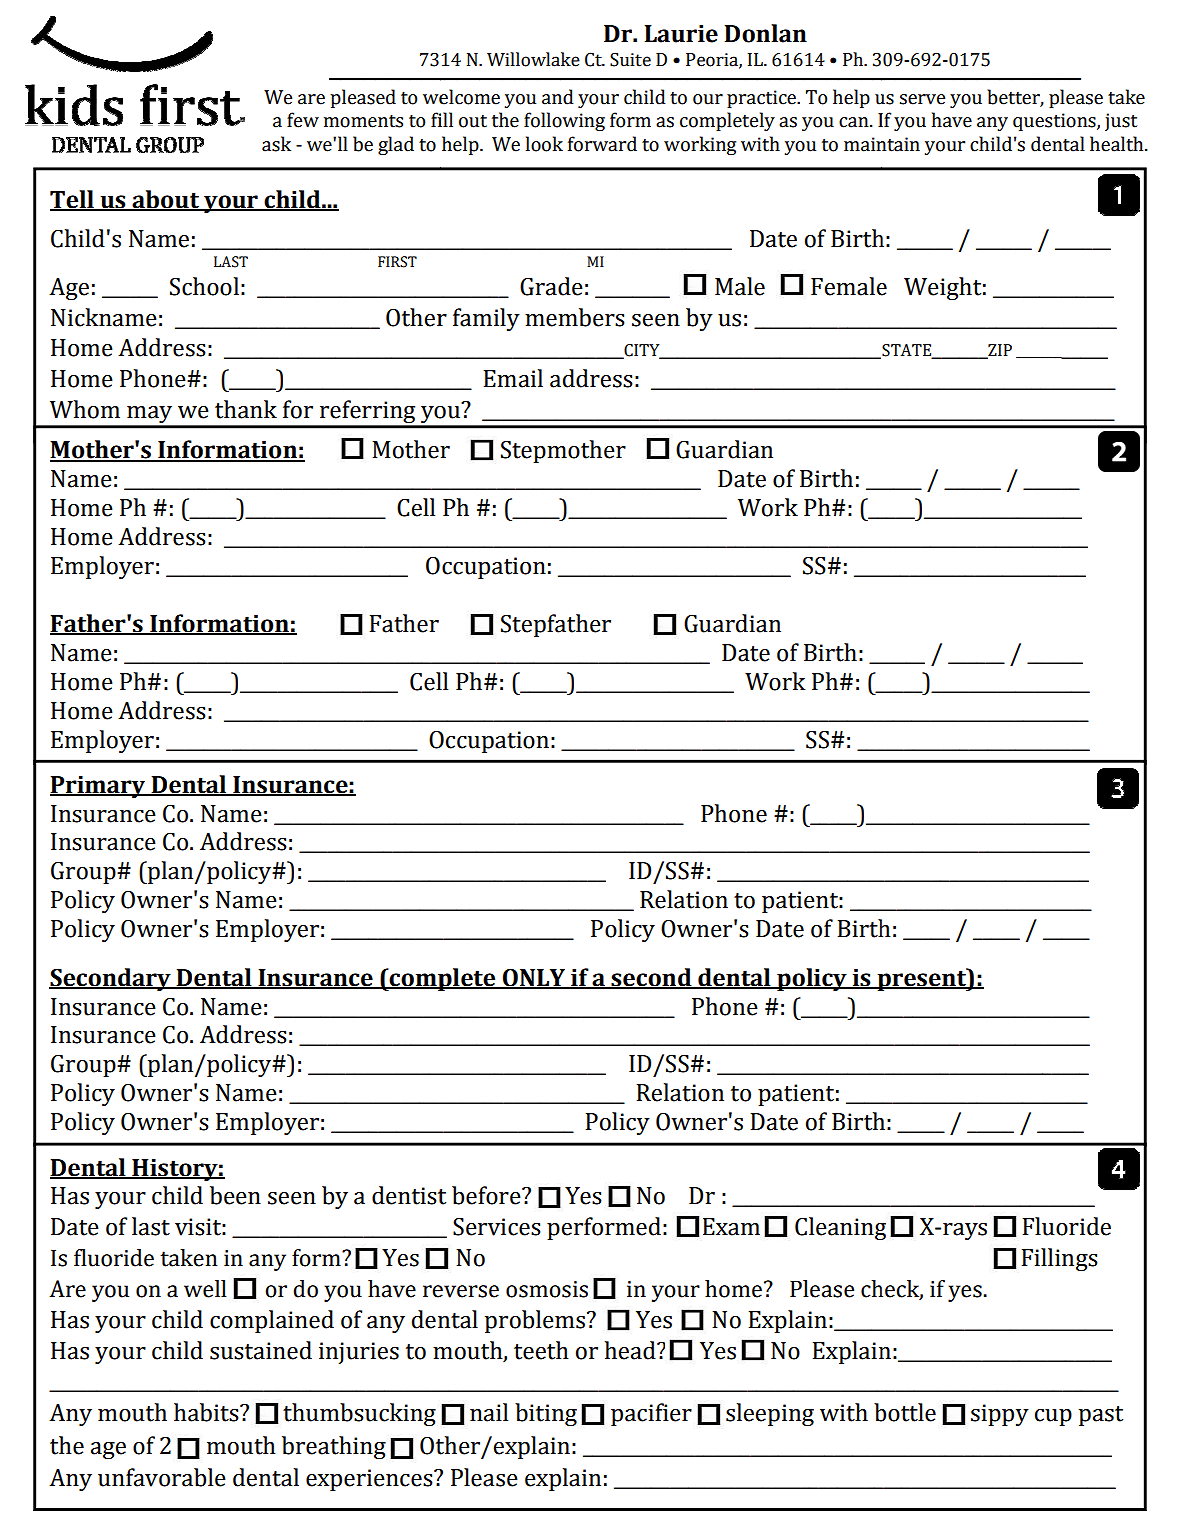  Describe the element at coordinates (99, 786) in the page. I see `Primary` at that location.
